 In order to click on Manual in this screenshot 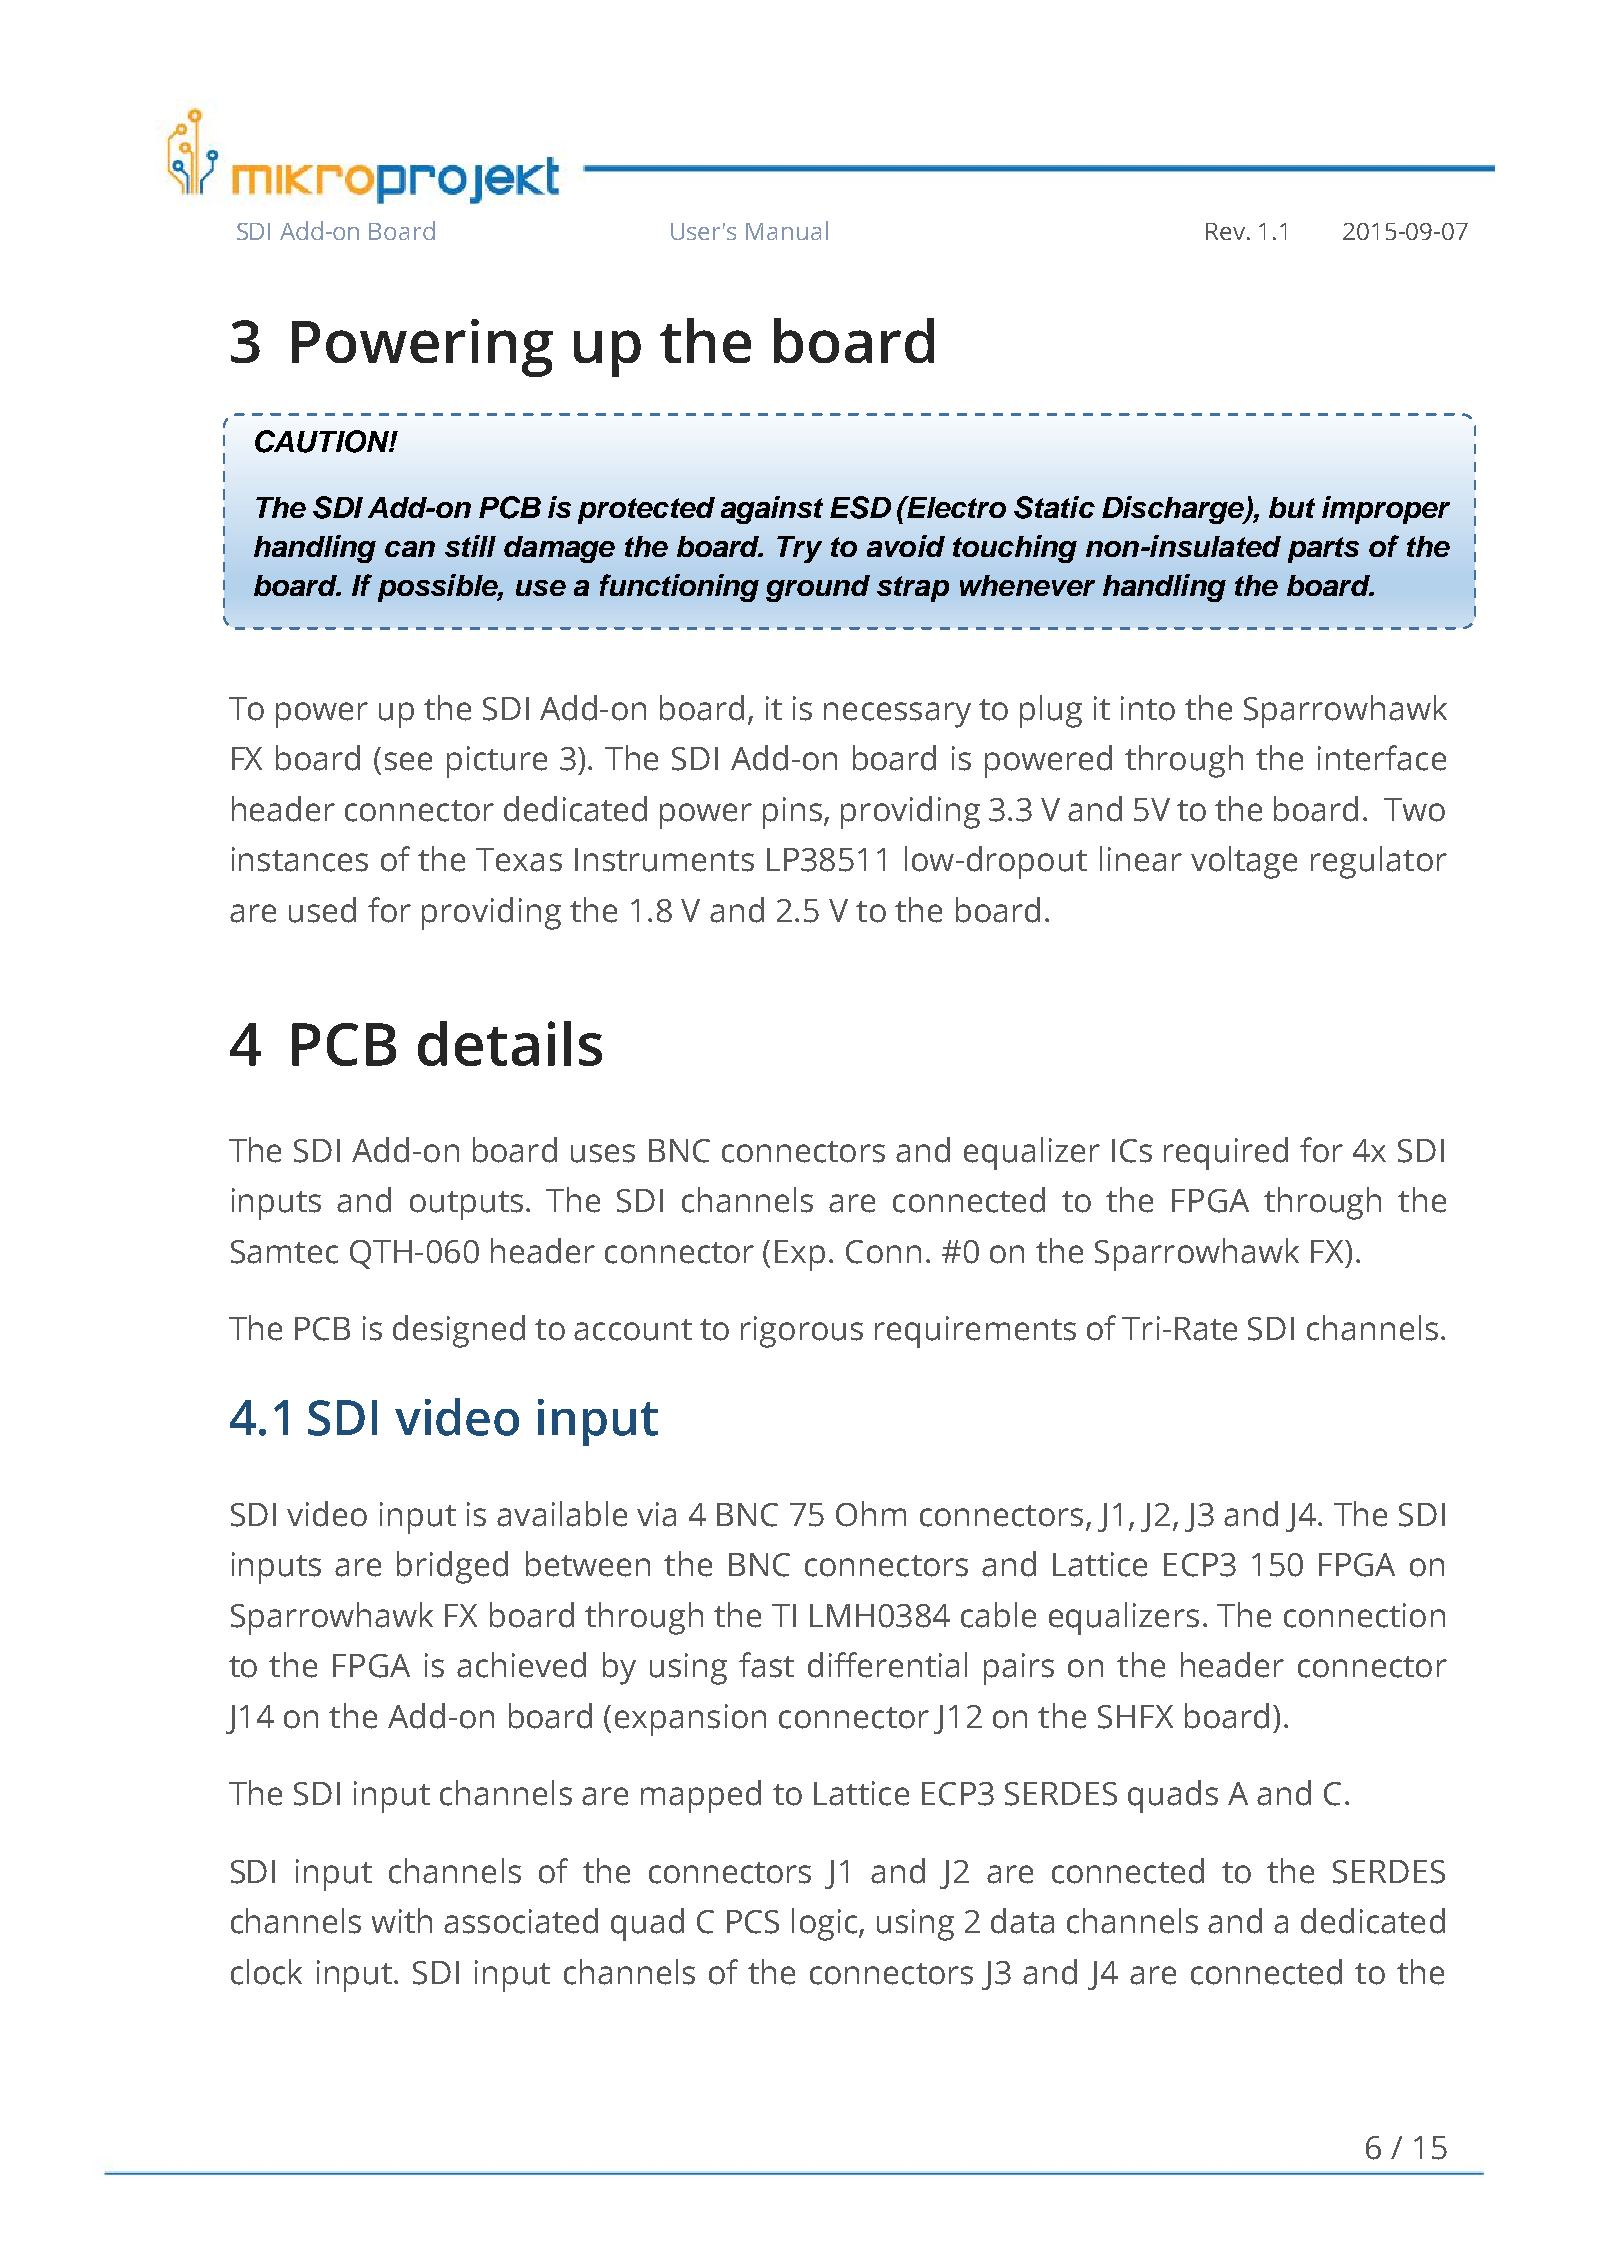, I will do `click(787, 230)`.
